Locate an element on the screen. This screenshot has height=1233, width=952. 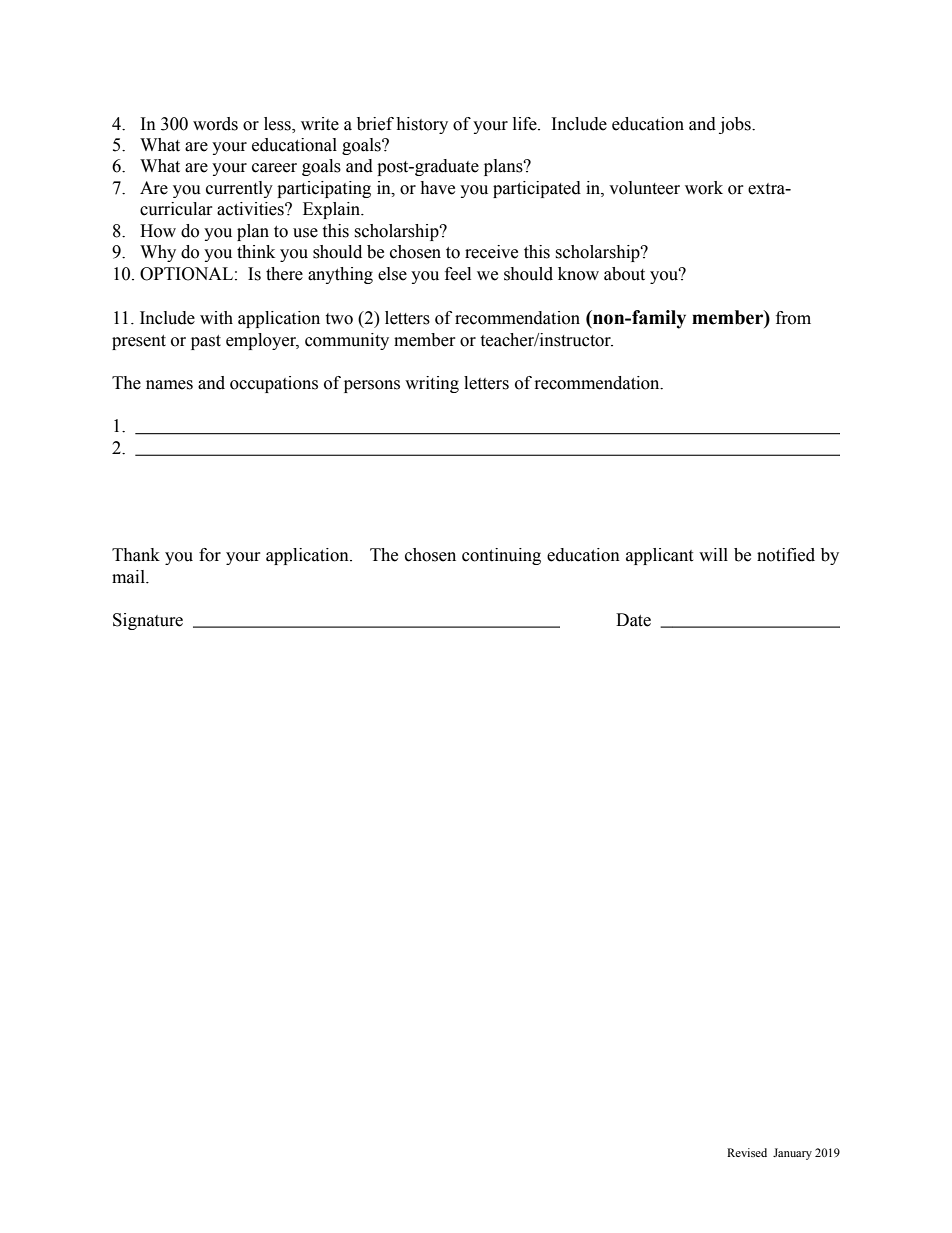
have is located at coordinates (437, 188).
